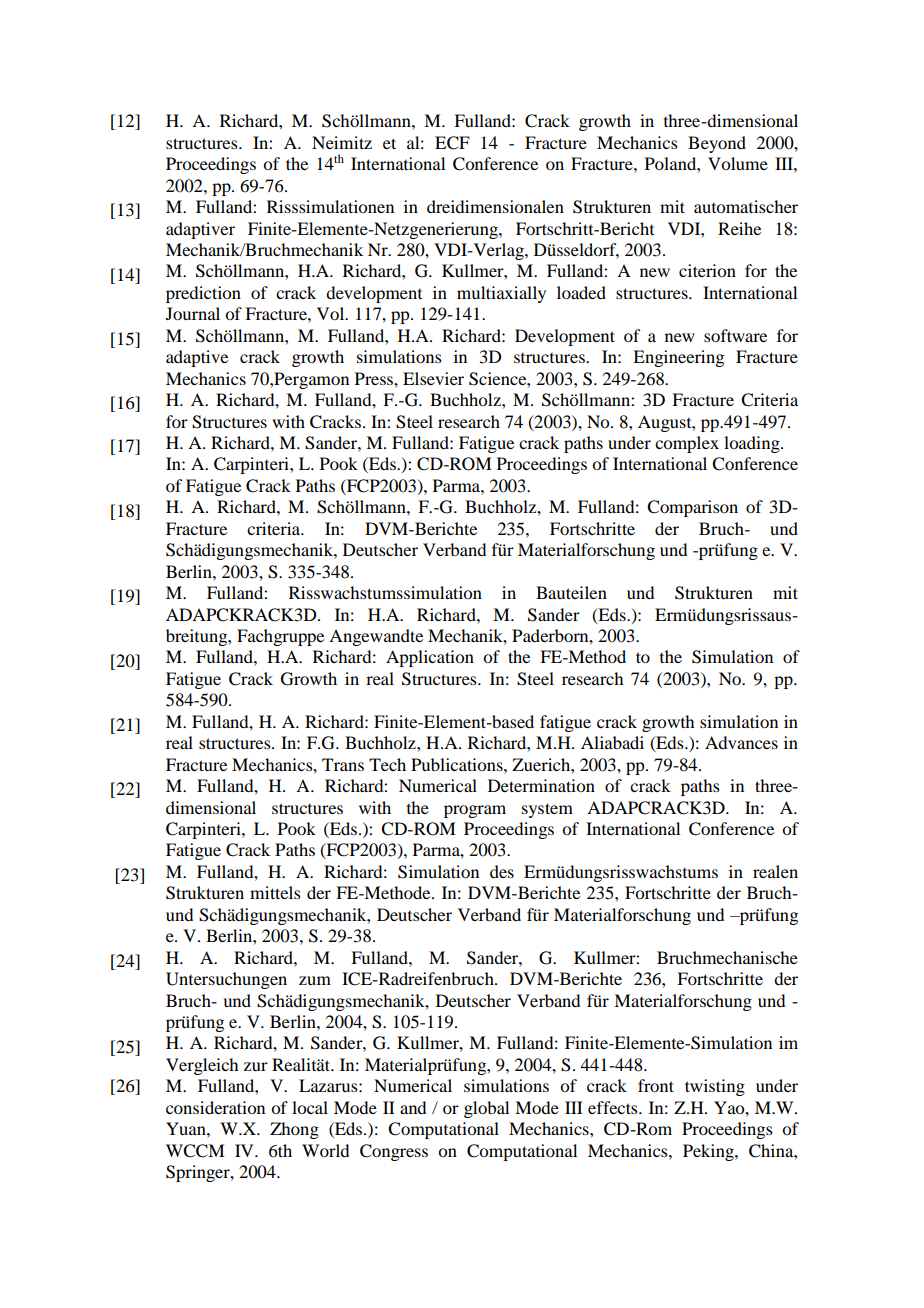 The width and height of the page is (924, 1308). I want to click on Application, so click(430, 658).
